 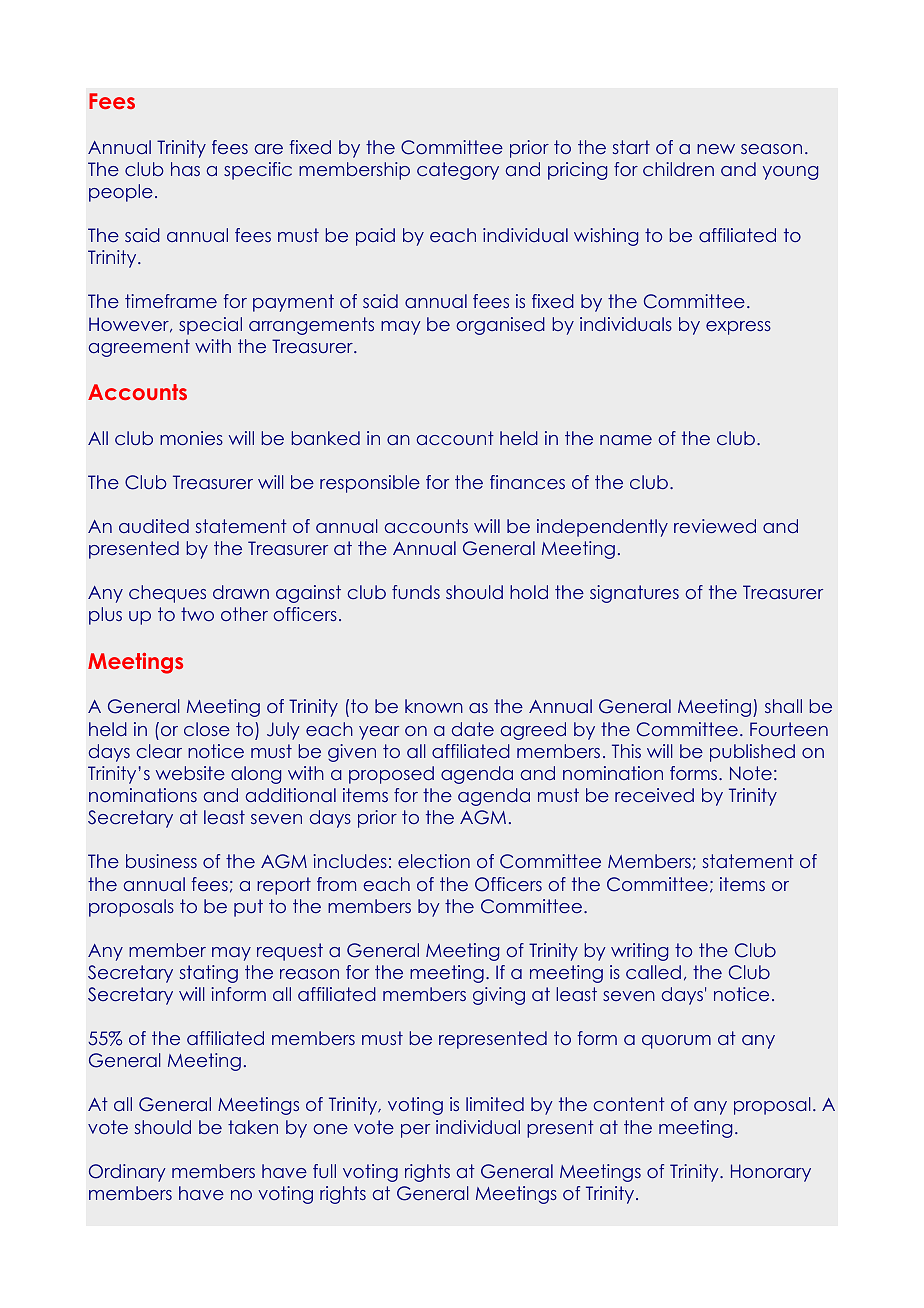 What do you see at coordinates (458, 171) in the screenshot?
I see `category` at bounding box center [458, 171].
